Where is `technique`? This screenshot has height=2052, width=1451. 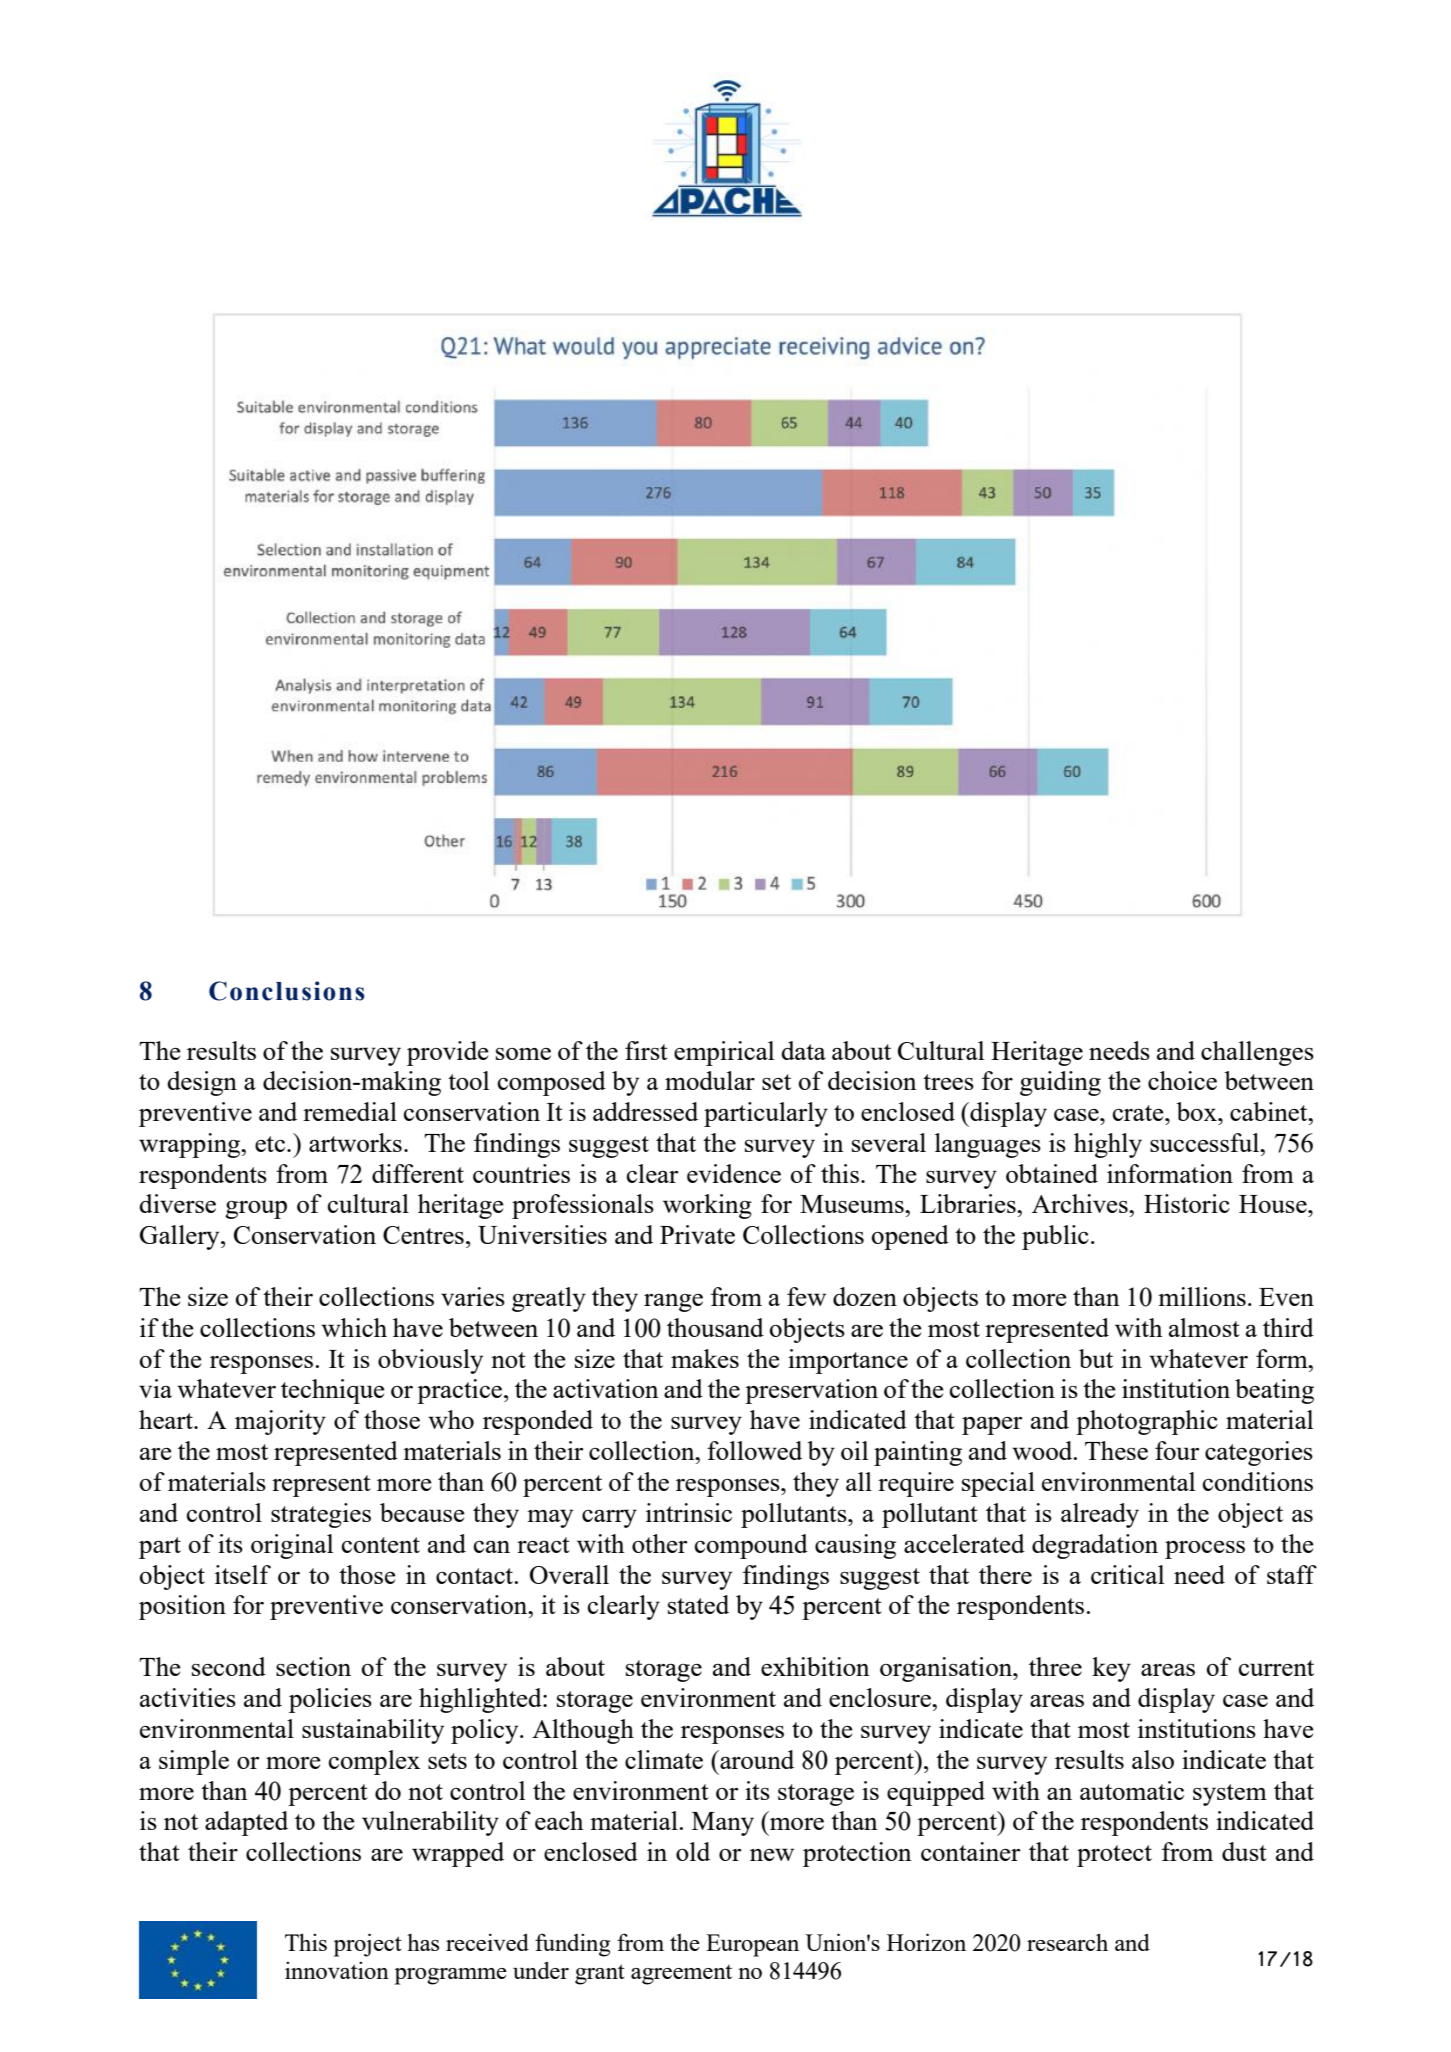 technique is located at coordinates (333, 1391).
